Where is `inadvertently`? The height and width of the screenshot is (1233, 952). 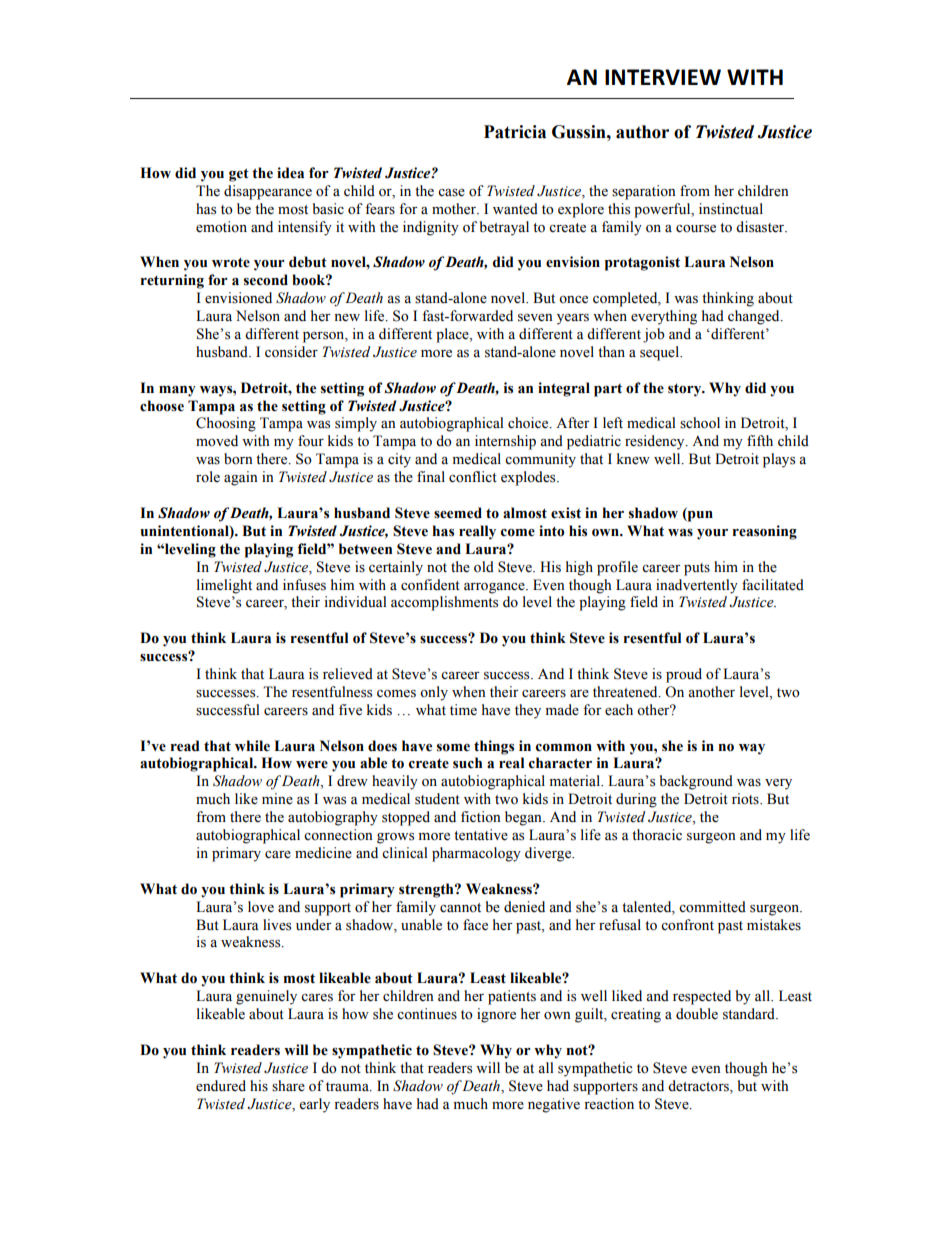 inadvertently is located at coordinates (697, 586).
